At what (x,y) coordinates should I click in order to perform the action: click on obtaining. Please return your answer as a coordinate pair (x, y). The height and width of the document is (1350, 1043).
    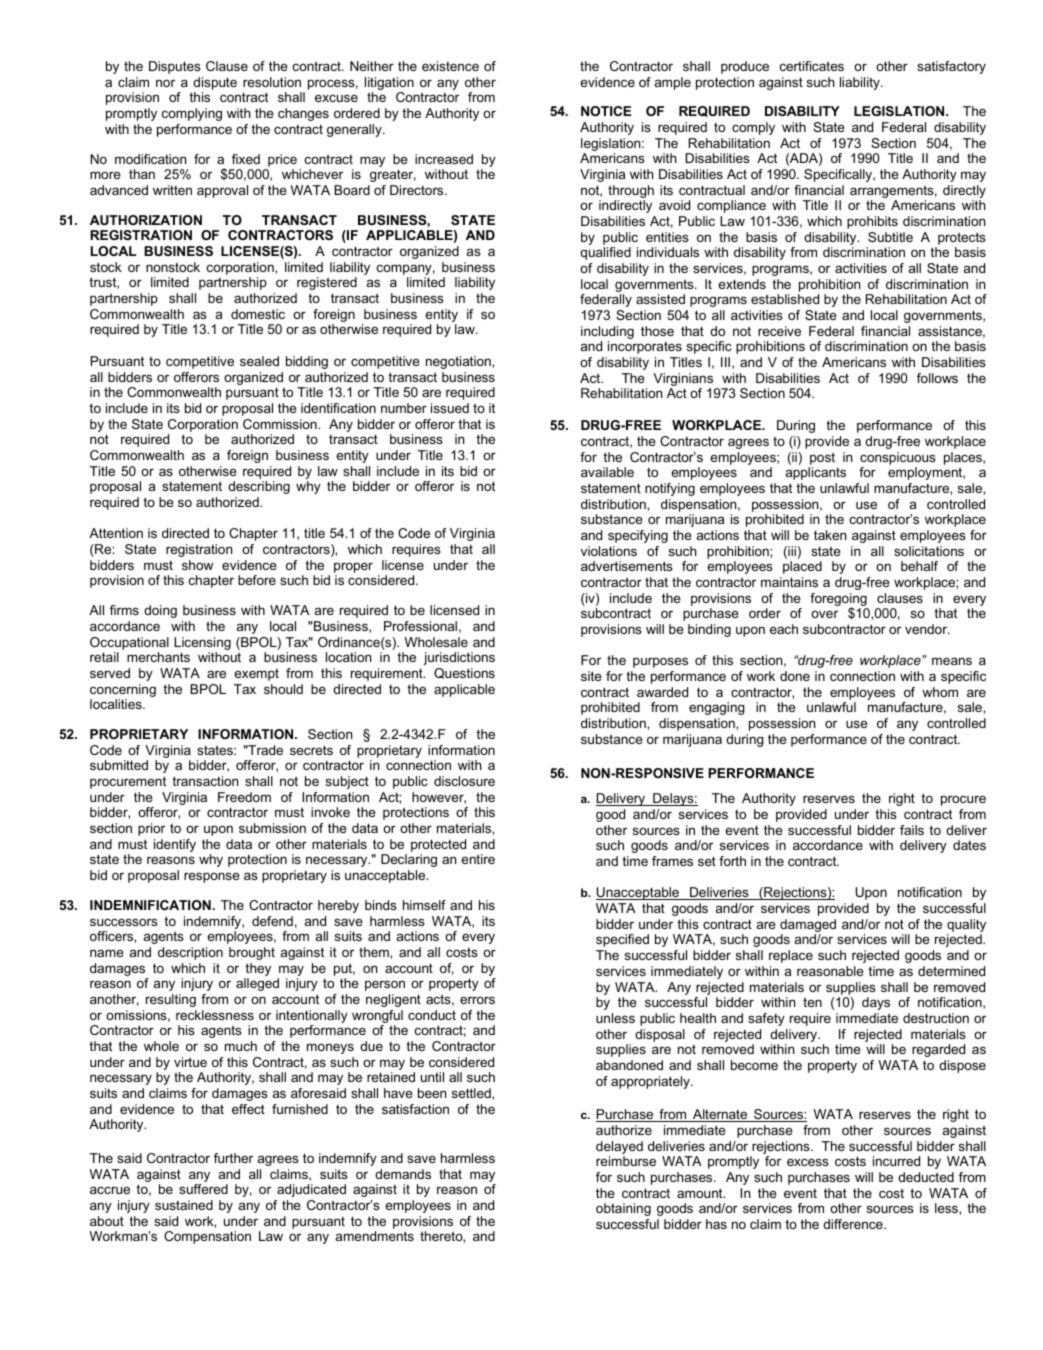
    Looking at the image, I should click on (623, 1209).
